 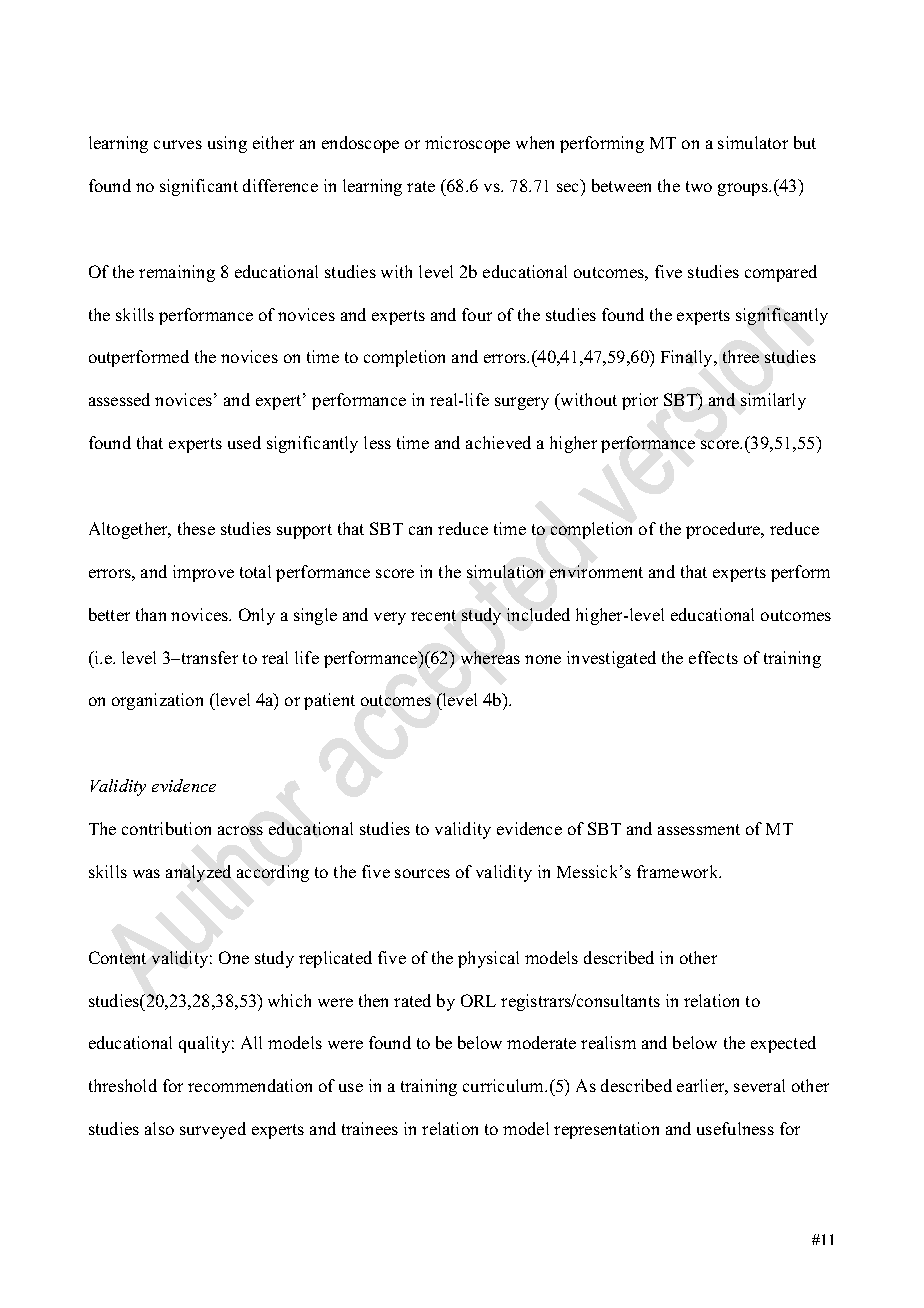 I want to click on procedure, so click(x=724, y=530).
